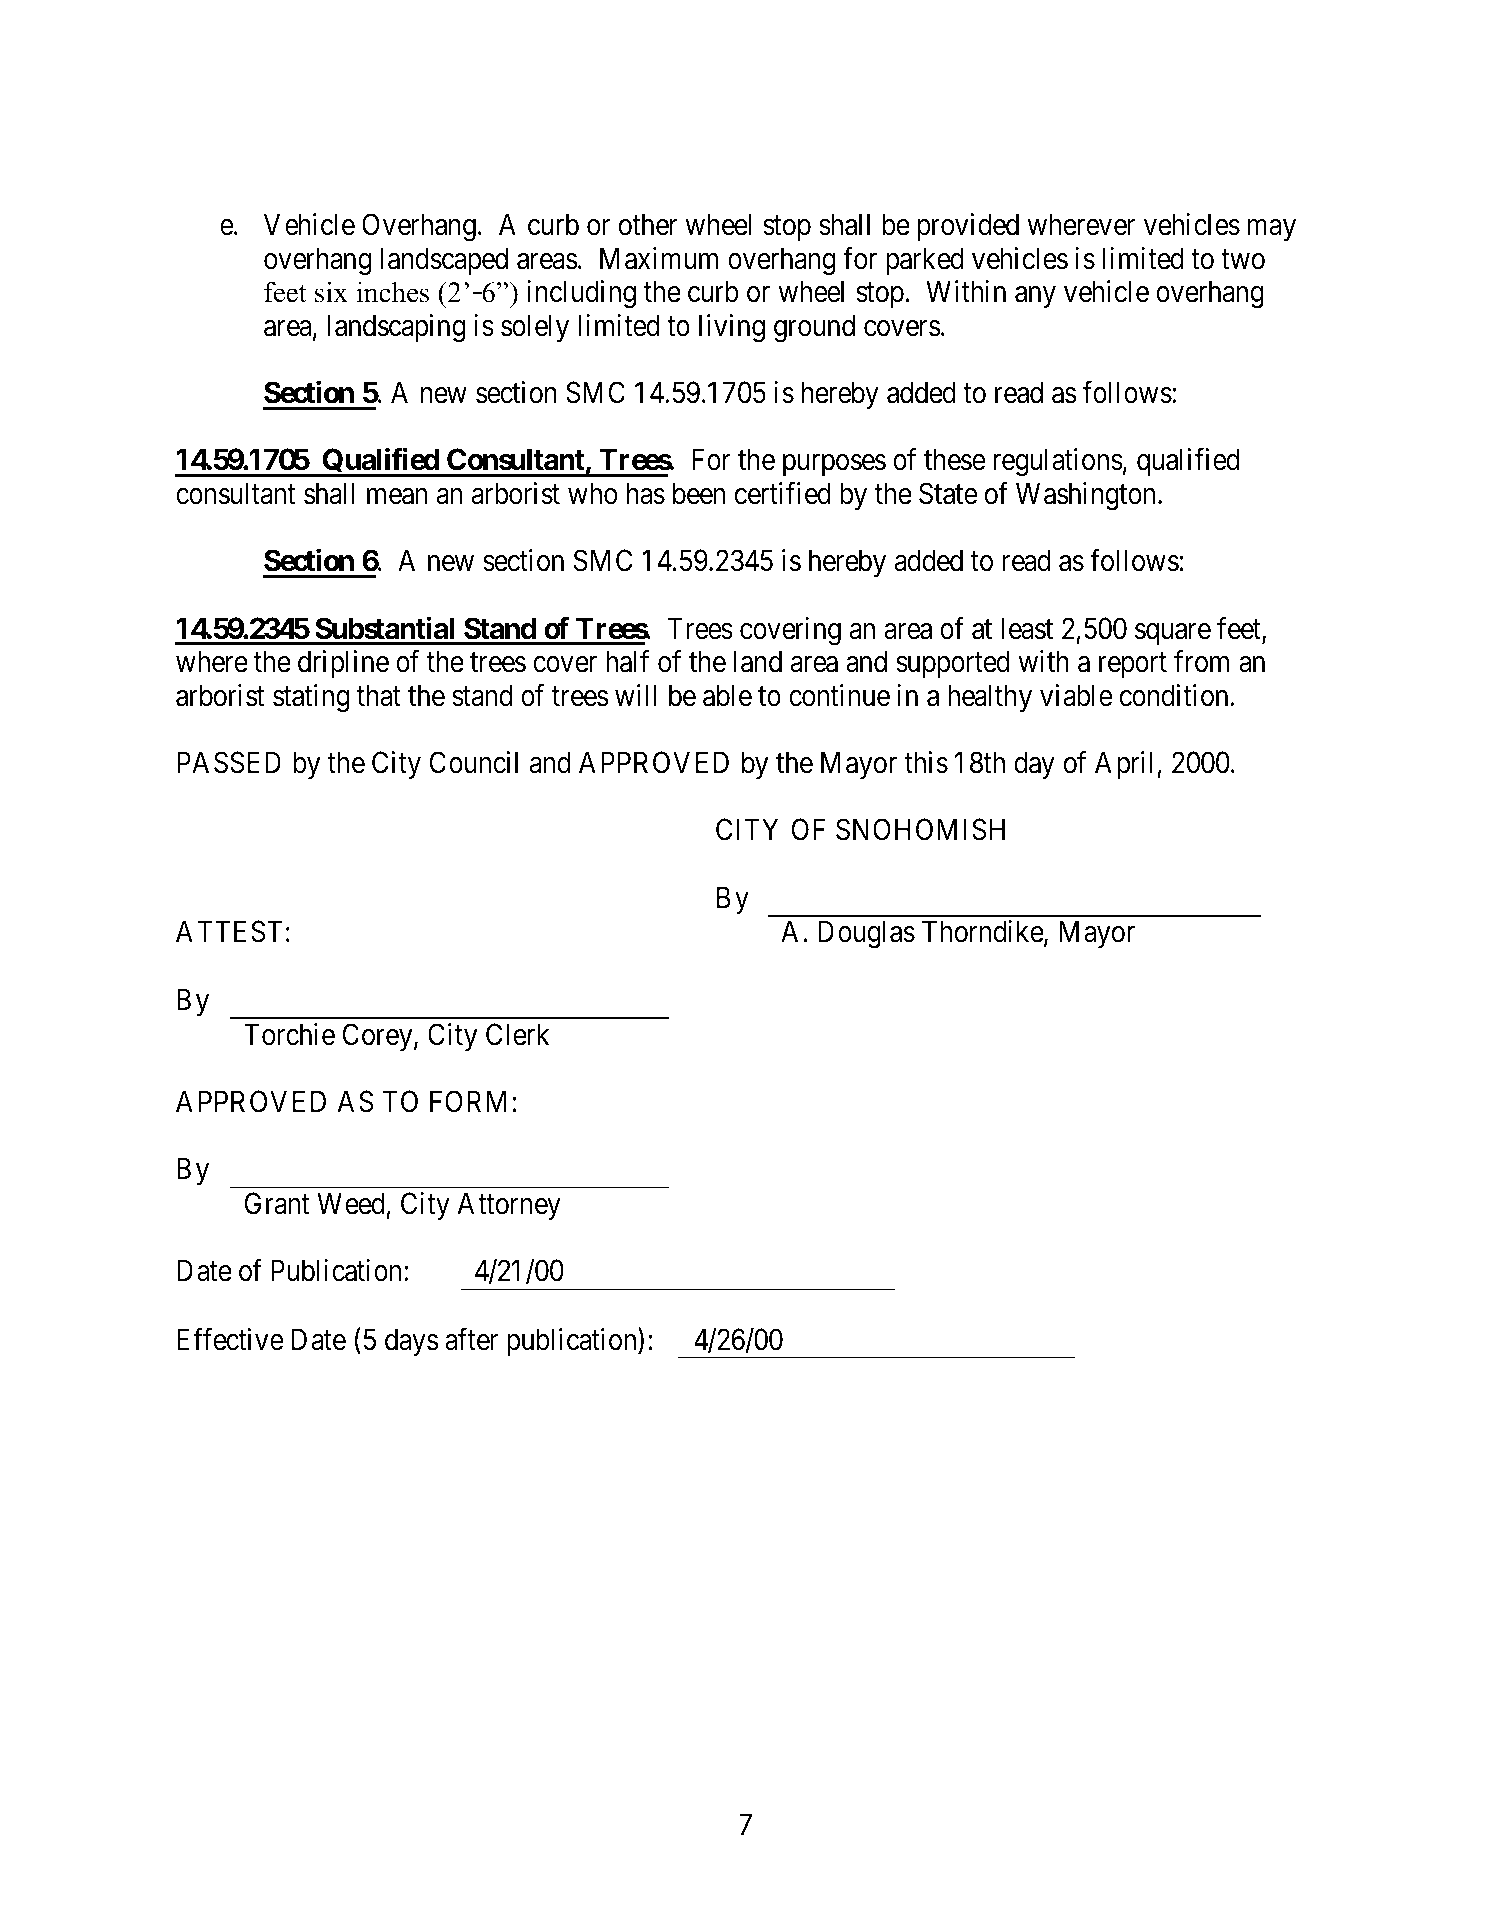 The height and width of the page is (1930, 1491). Describe the element at coordinates (471, 1339) in the page. I see `after` at that location.
